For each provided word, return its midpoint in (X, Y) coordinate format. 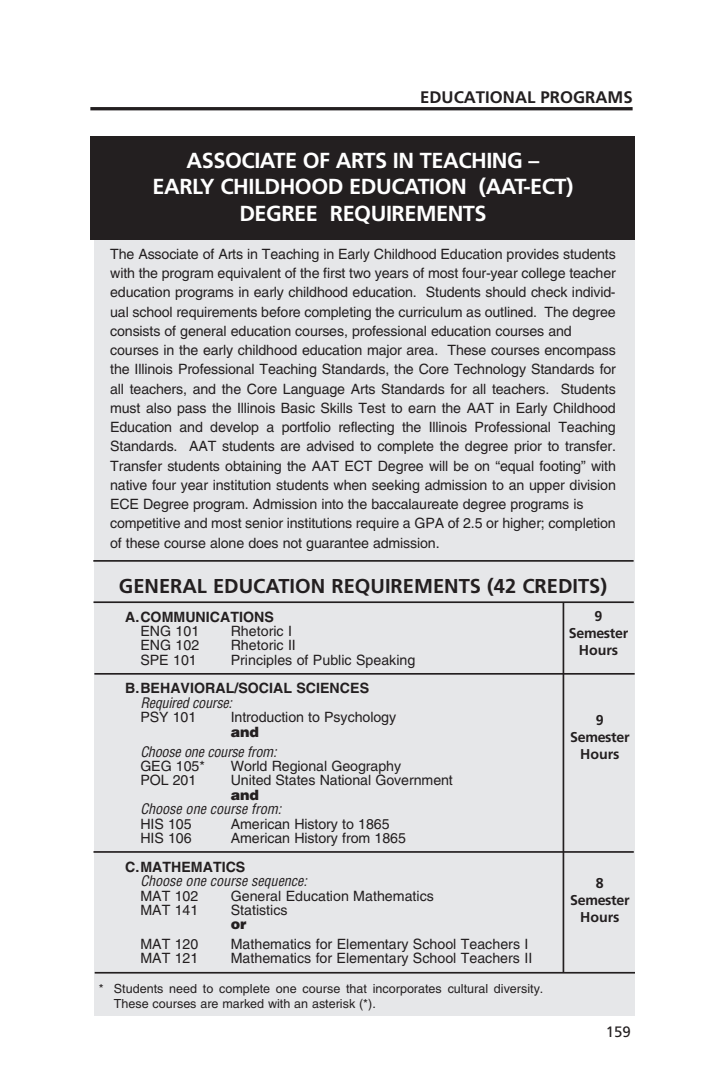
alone (227, 543)
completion (581, 524)
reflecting (366, 428)
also (158, 408)
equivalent (249, 274)
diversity (518, 990)
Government (414, 779)
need (183, 988)
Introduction (267, 717)
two (360, 273)
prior (528, 447)
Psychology (360, 718)
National (345, 779)
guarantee (337, 544)
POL (155, 780)
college (543, 274)
